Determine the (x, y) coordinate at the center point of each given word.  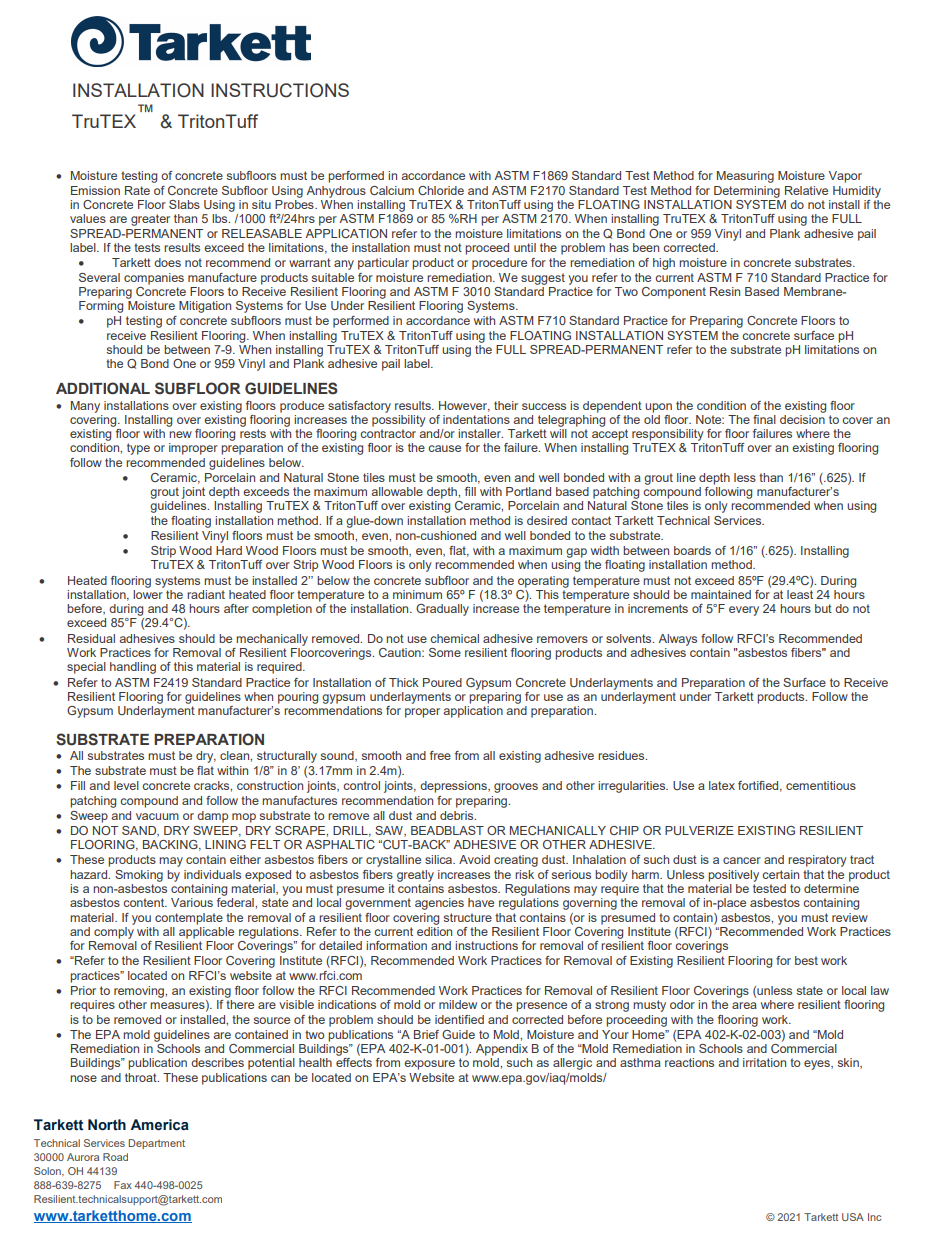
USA (853, 1217)
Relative (806, 190)
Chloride (441, 190)
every (744, 611)
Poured (442, 682)
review (850, 917)
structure (468, 917)
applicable (206, 933)
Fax (123, 1185)
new (180, 434)
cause (444, 448)
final (764, 419)
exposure (429, 1065)
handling (133, 668)
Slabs (184, 204)
